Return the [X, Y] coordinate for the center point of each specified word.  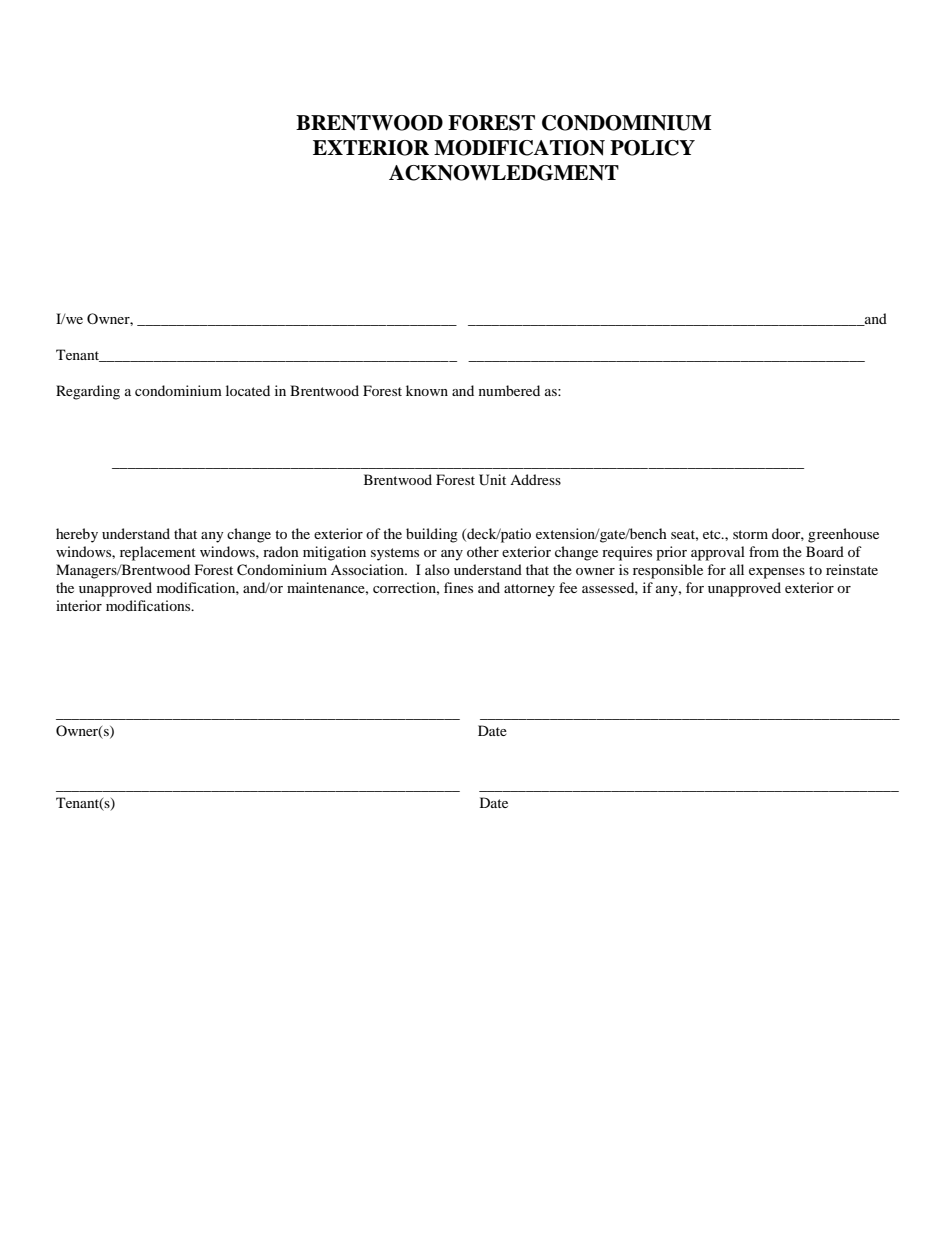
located [248, 390]
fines [458, 587]
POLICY [652, 148]
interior [79, 605]
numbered [509, 390]
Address [535, 479]
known [427, 390]
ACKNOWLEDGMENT [504, 173]
